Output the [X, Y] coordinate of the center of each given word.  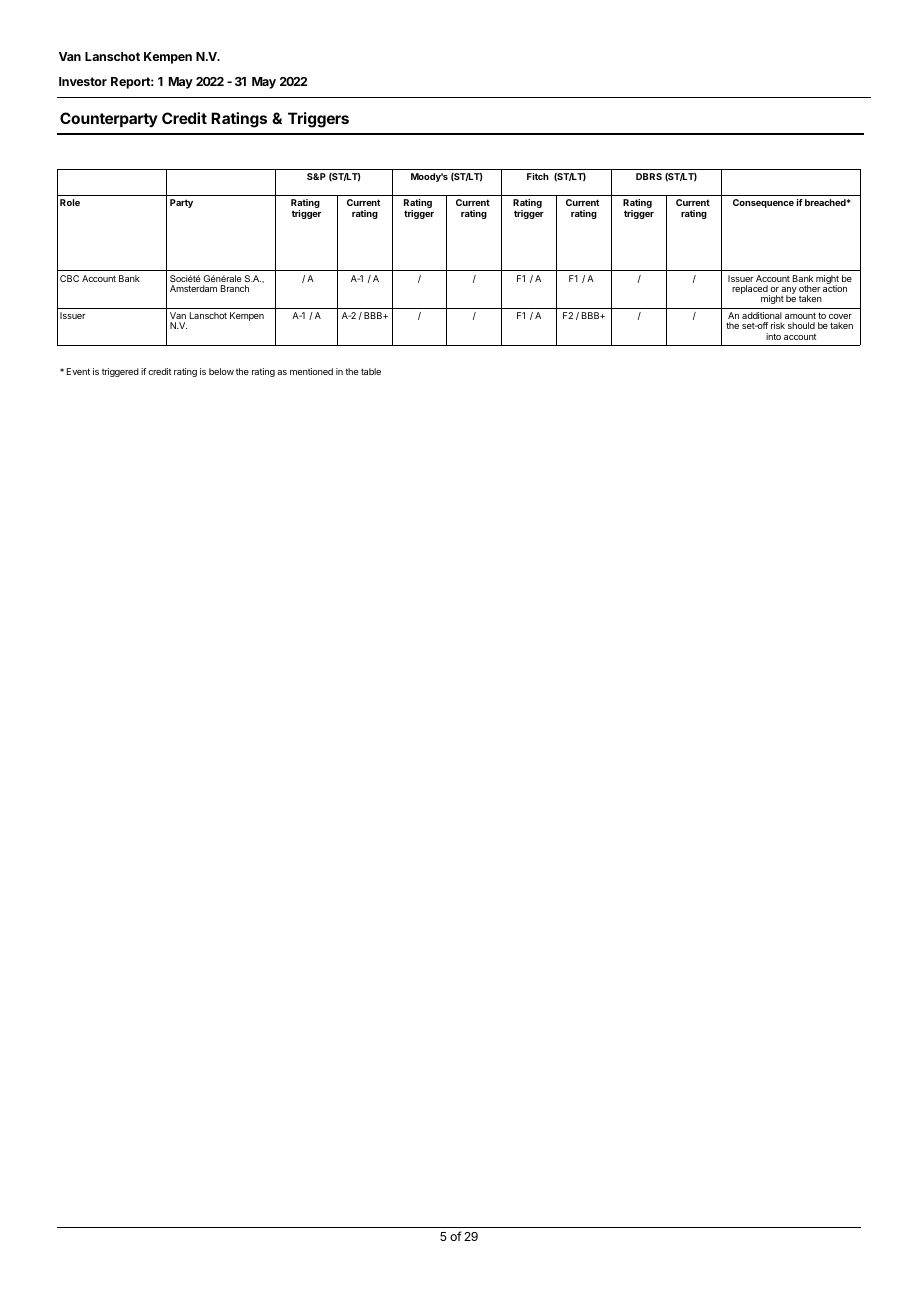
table [371, 371]
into [773, 336]
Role [70, 202]
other [810, 288]
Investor [83, 81]
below [221, 371]
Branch [235, 288]
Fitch [538, 176]
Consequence [763, 203]
